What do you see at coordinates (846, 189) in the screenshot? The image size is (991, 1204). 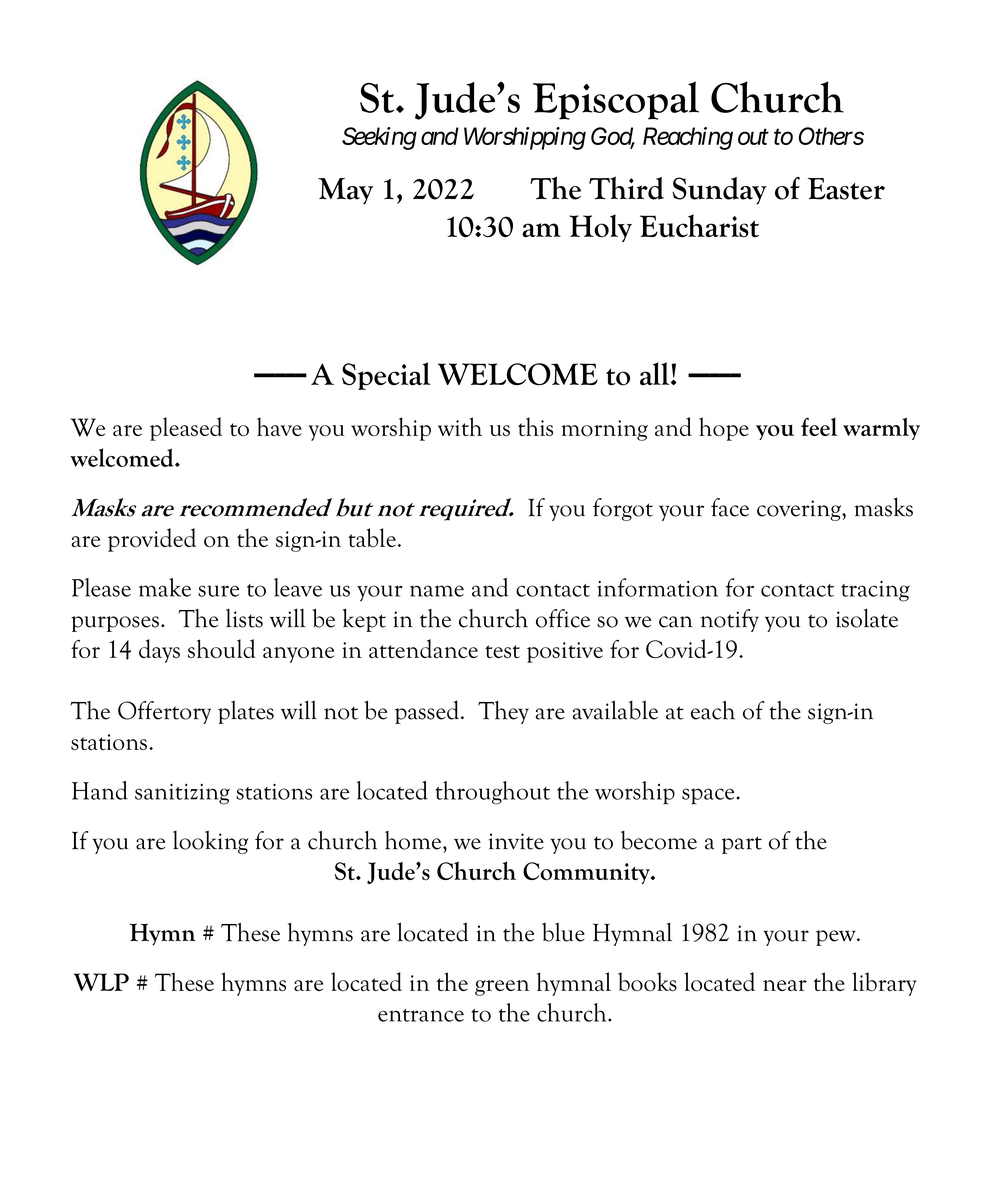 I see `Easter` at bounding box center [846, 189].
